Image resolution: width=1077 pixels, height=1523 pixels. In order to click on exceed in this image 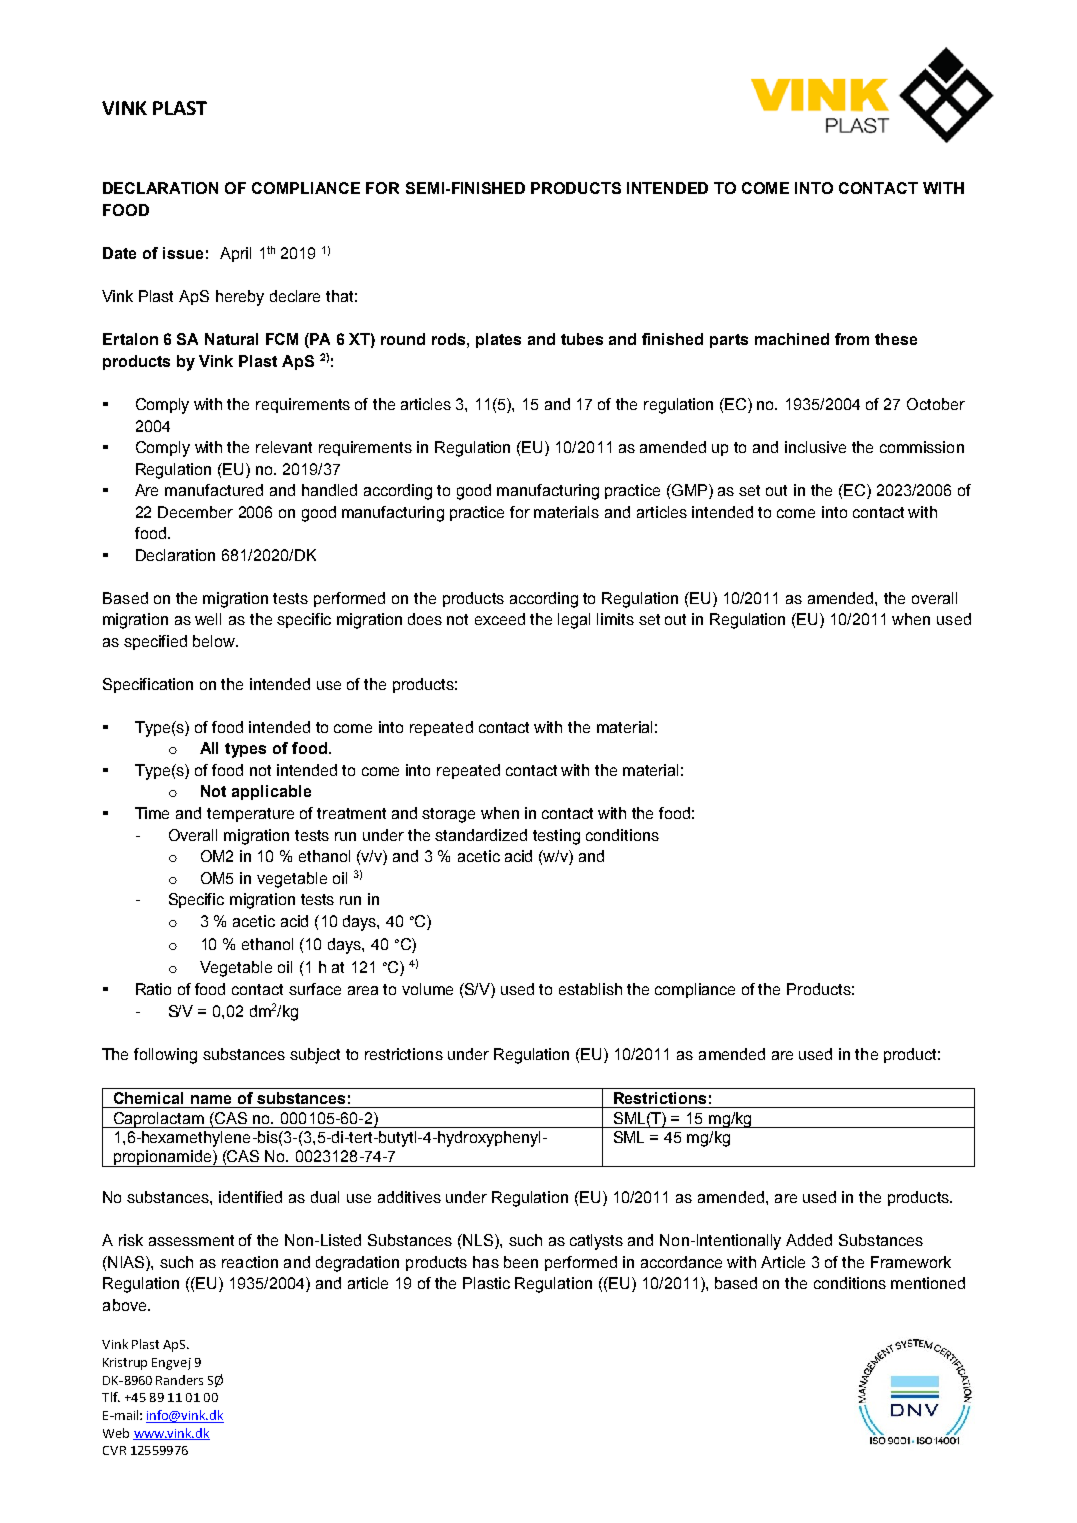, I will do `click(500, 619)`.
